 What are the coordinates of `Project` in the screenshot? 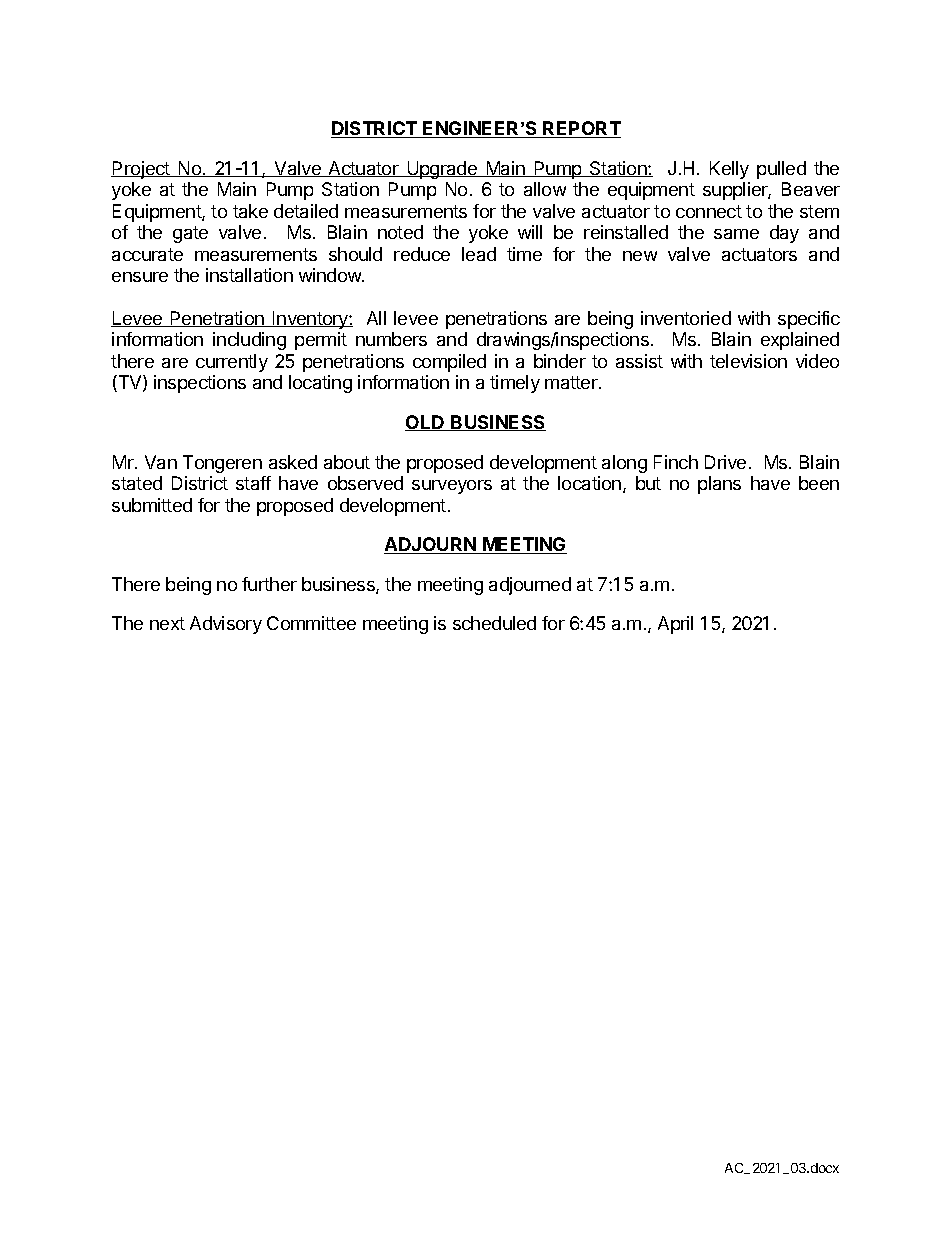 It's located at (141, 170).
